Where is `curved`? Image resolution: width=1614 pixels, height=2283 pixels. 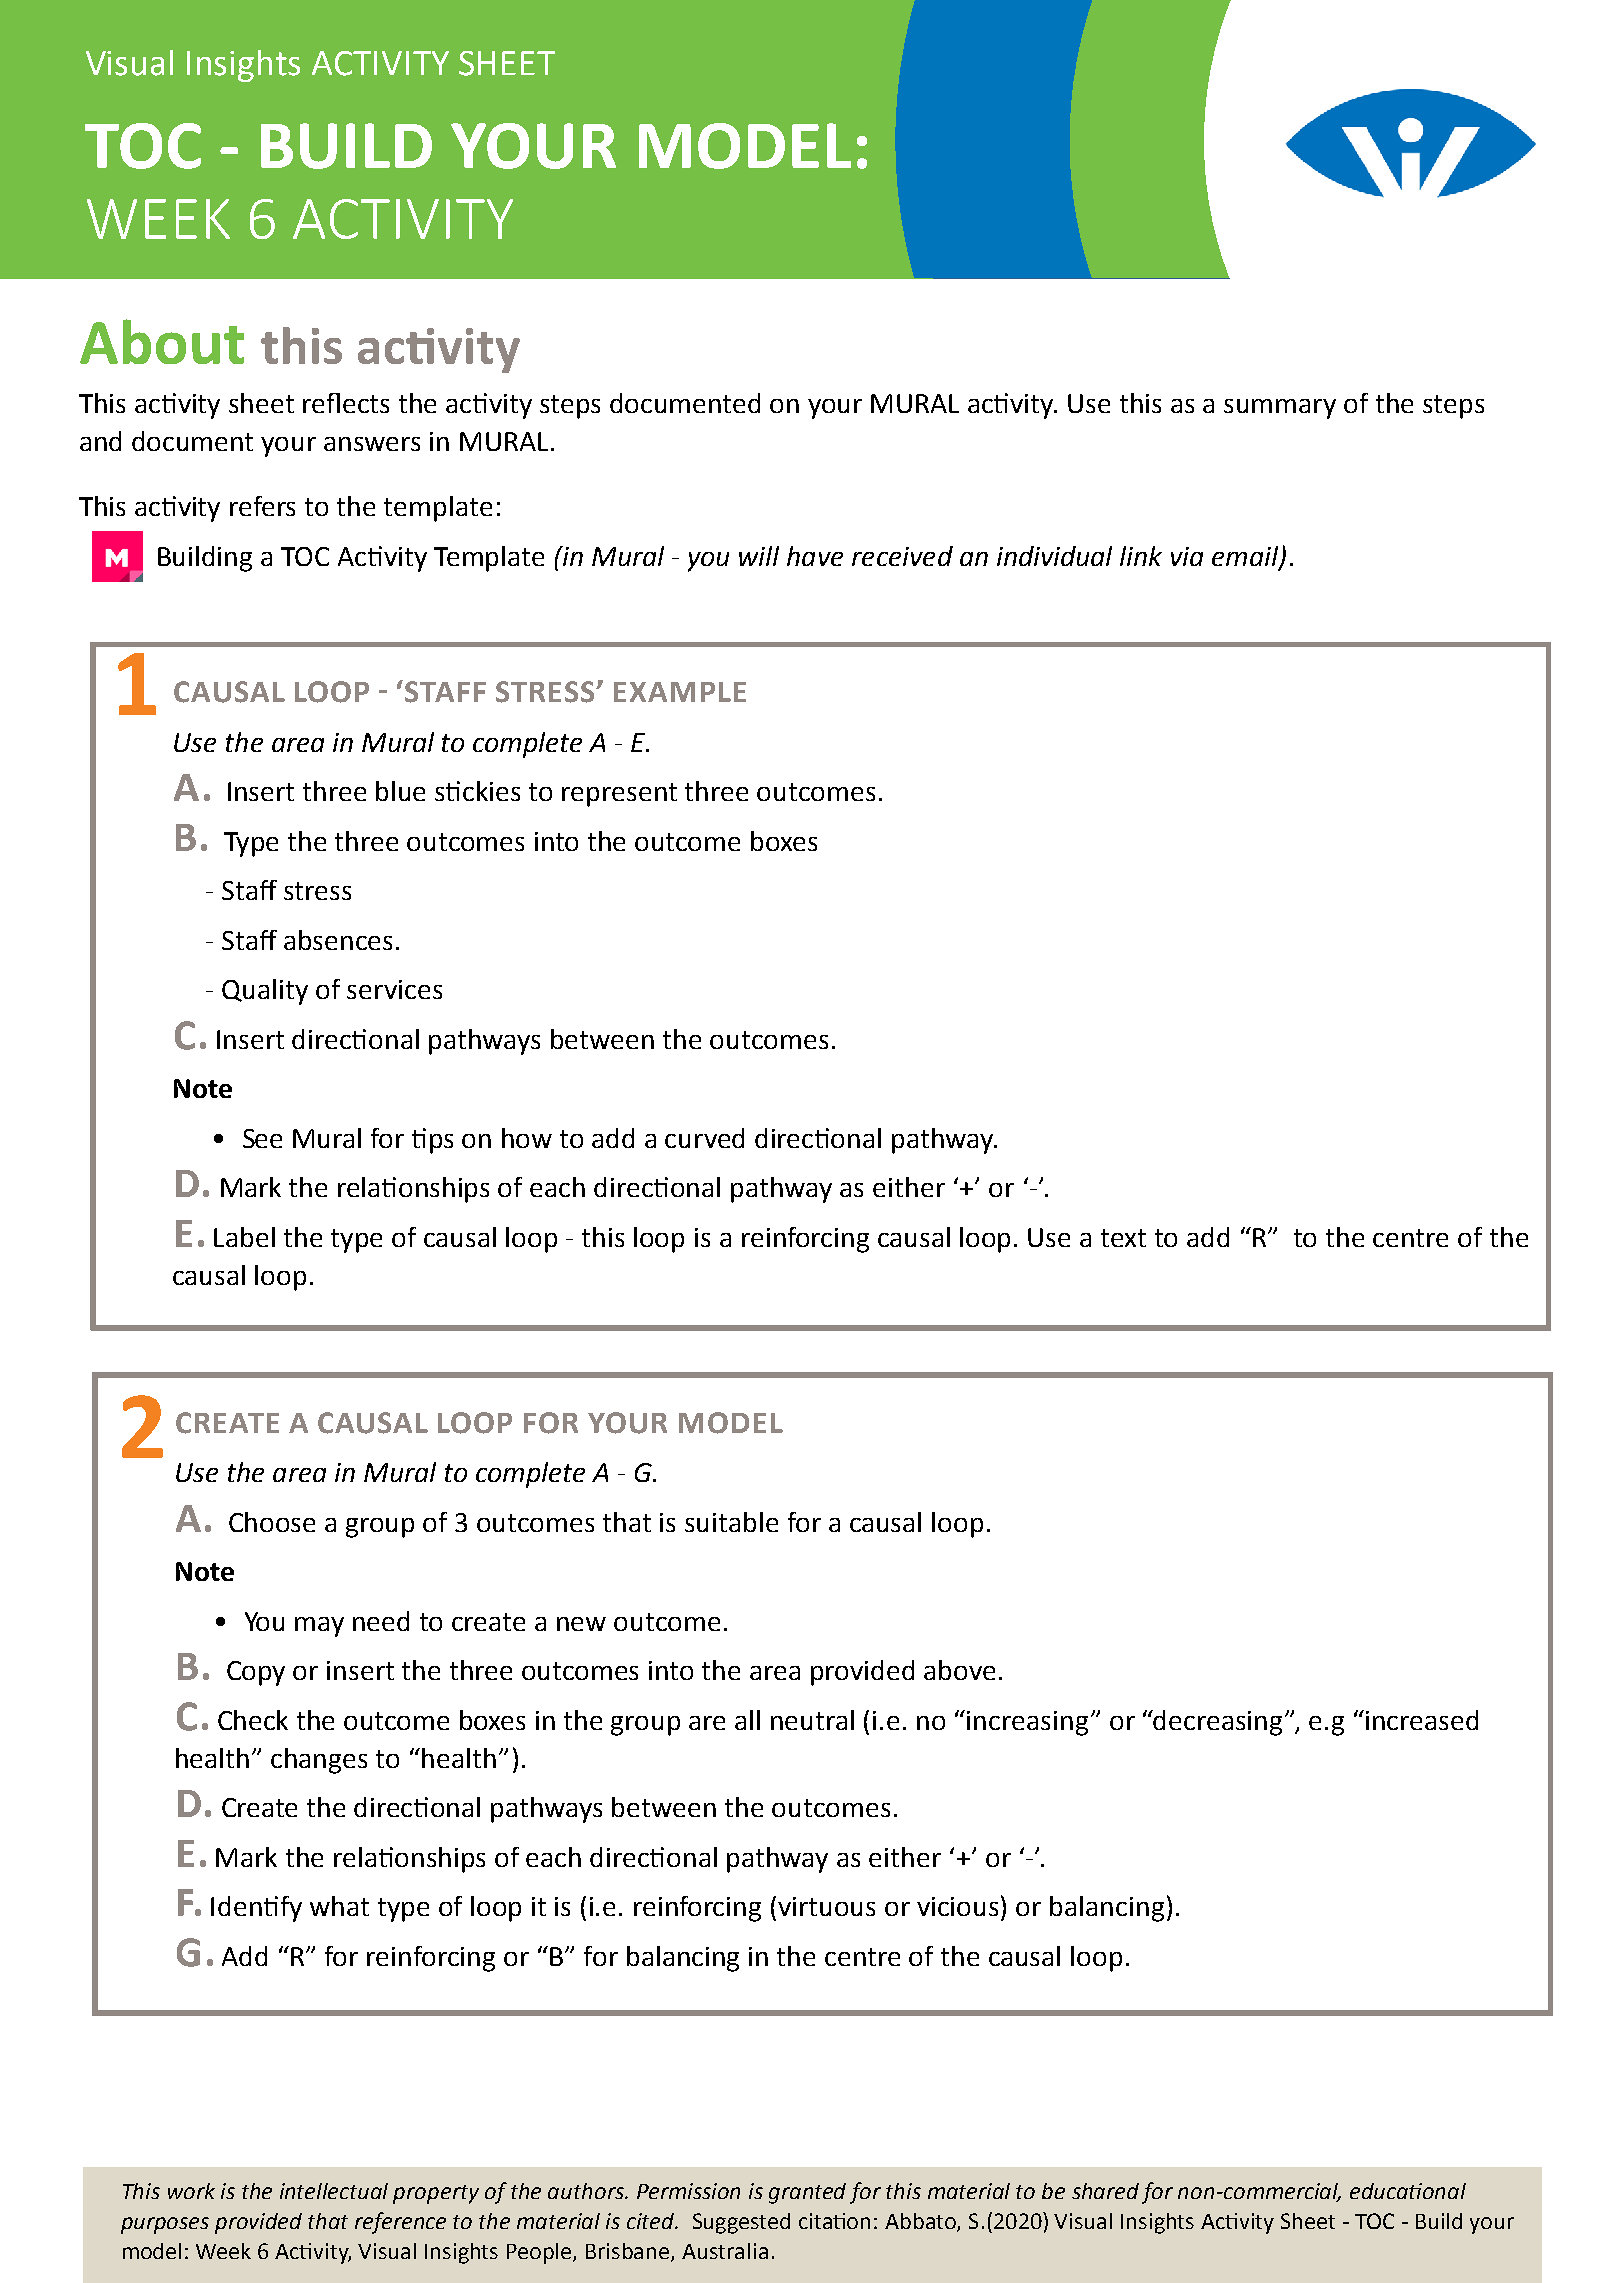 curved is located at coordinates (704, 1138).
